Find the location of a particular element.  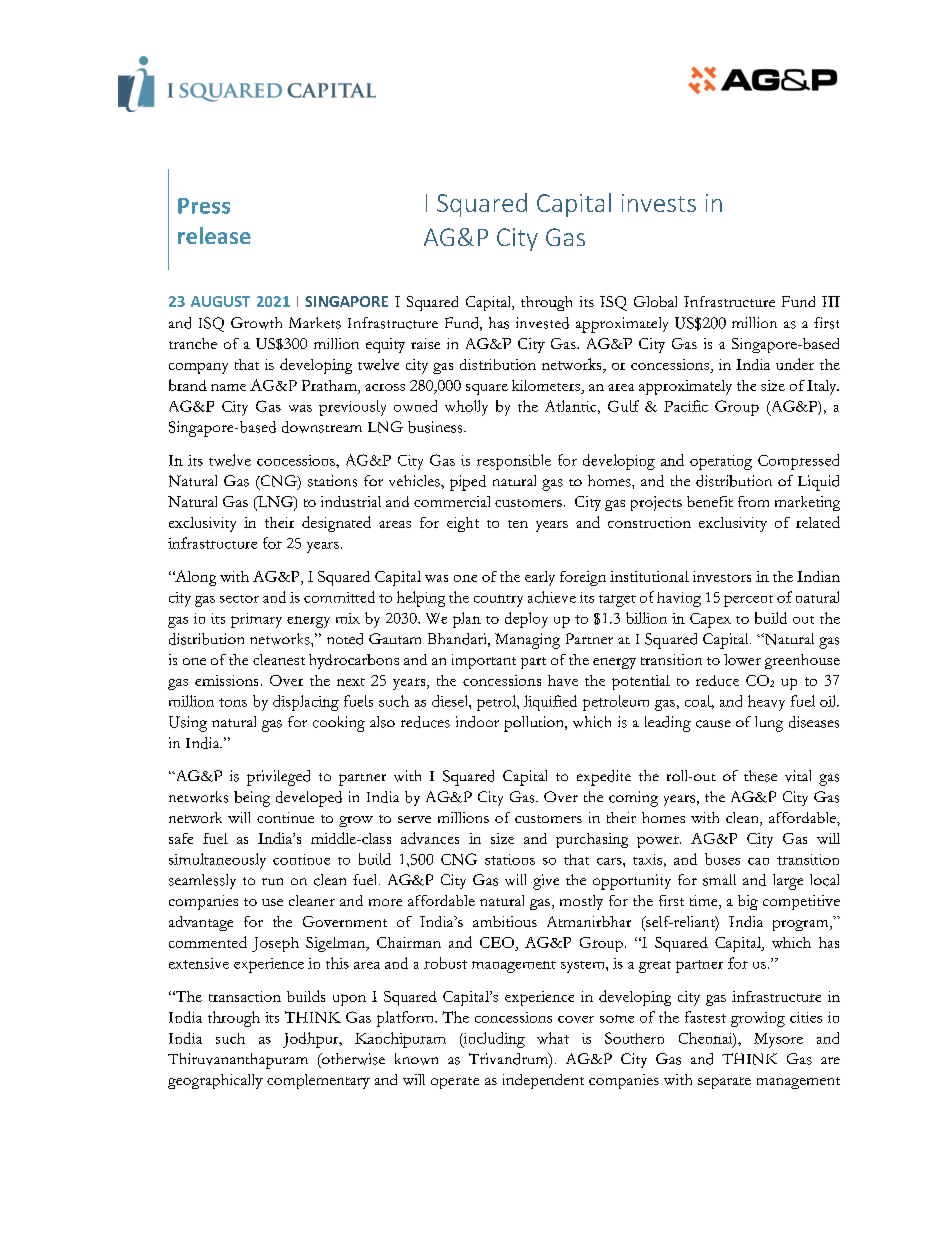

piped is located at coordinates (468, 483).
